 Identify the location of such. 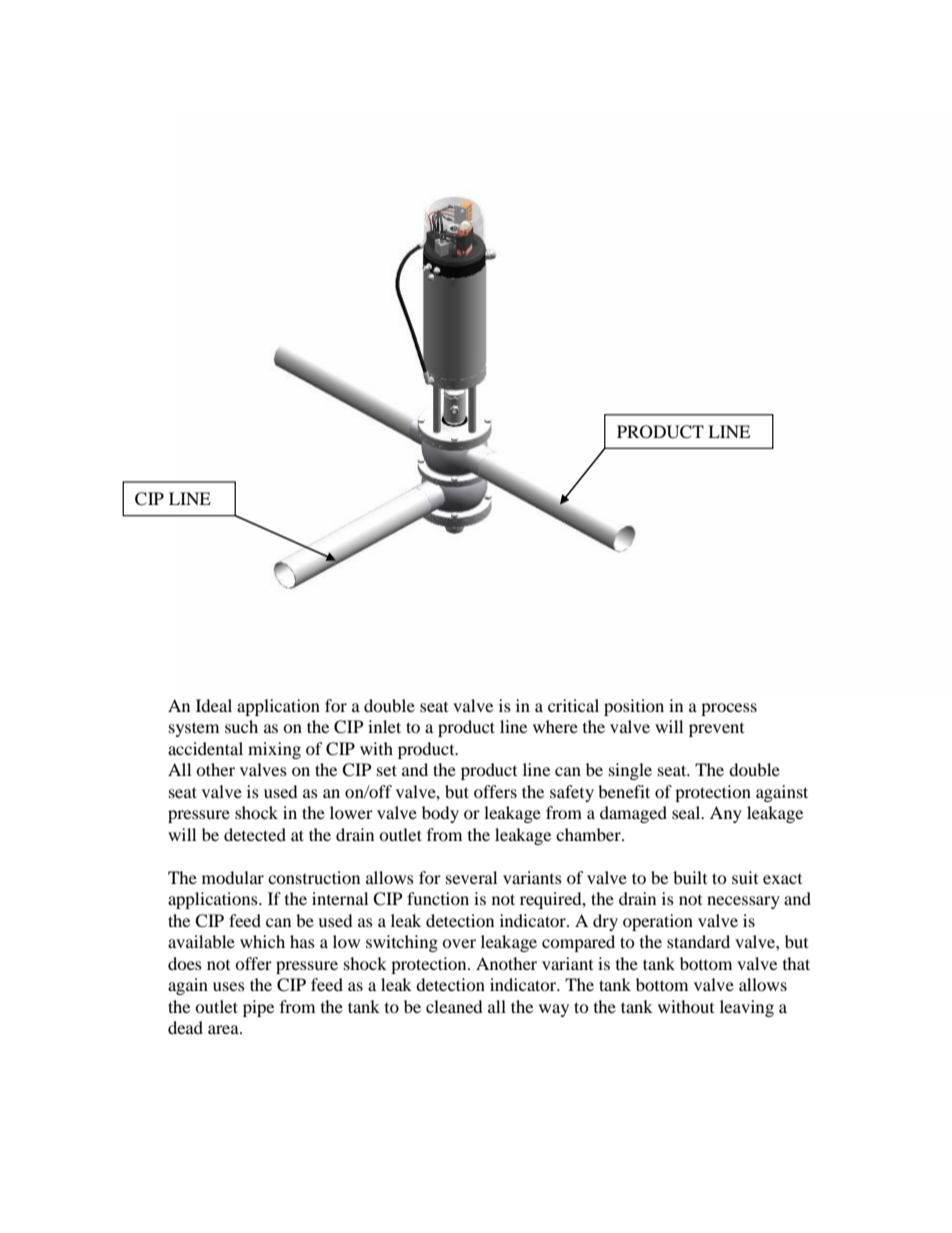
(241, 726).
